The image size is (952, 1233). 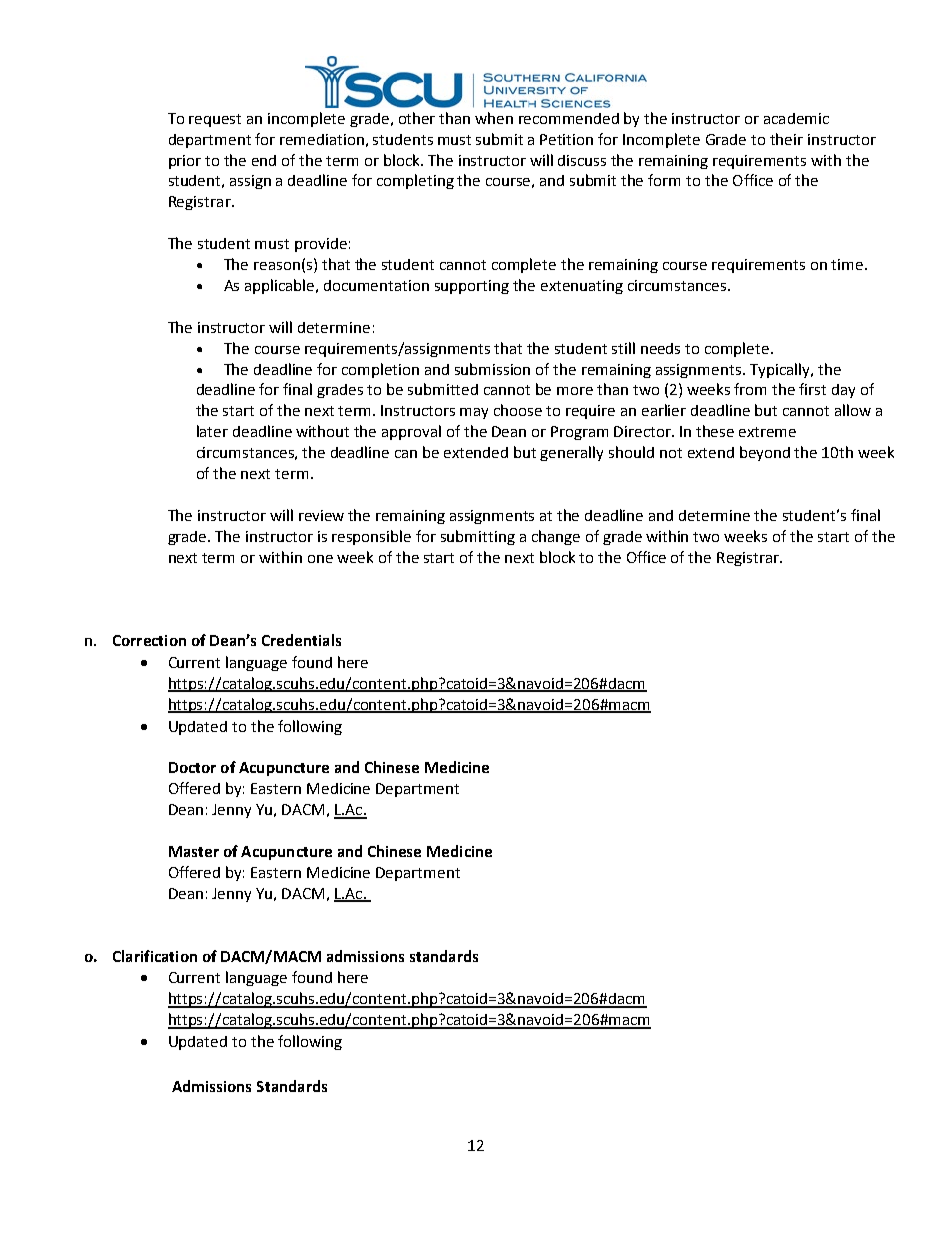 What do you see at coordinates (765, 453) in the image?
I see `beyond` at bounding box center [765, 453].
